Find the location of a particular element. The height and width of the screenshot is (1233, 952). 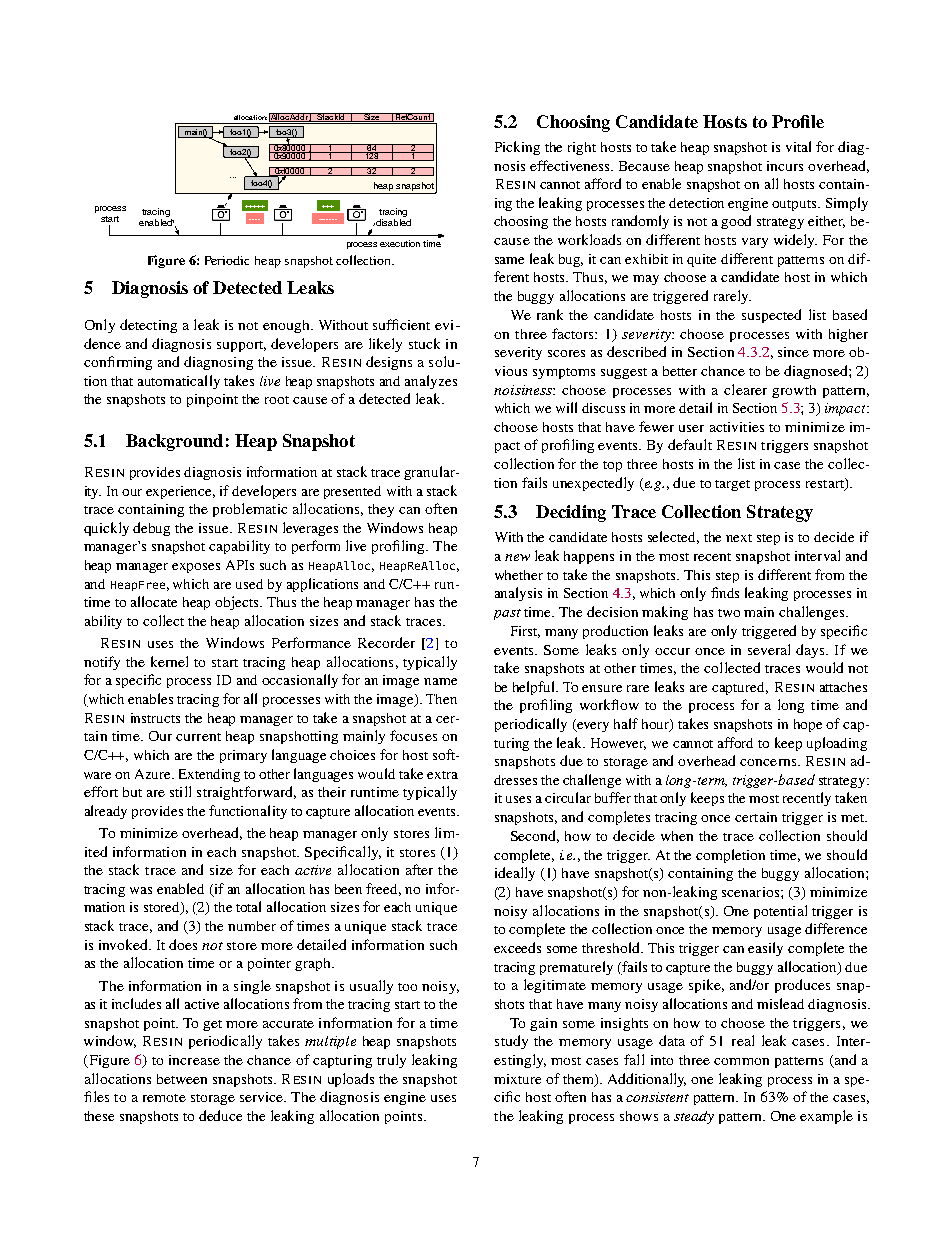

mixture is located at coordinates (517, 1079).
